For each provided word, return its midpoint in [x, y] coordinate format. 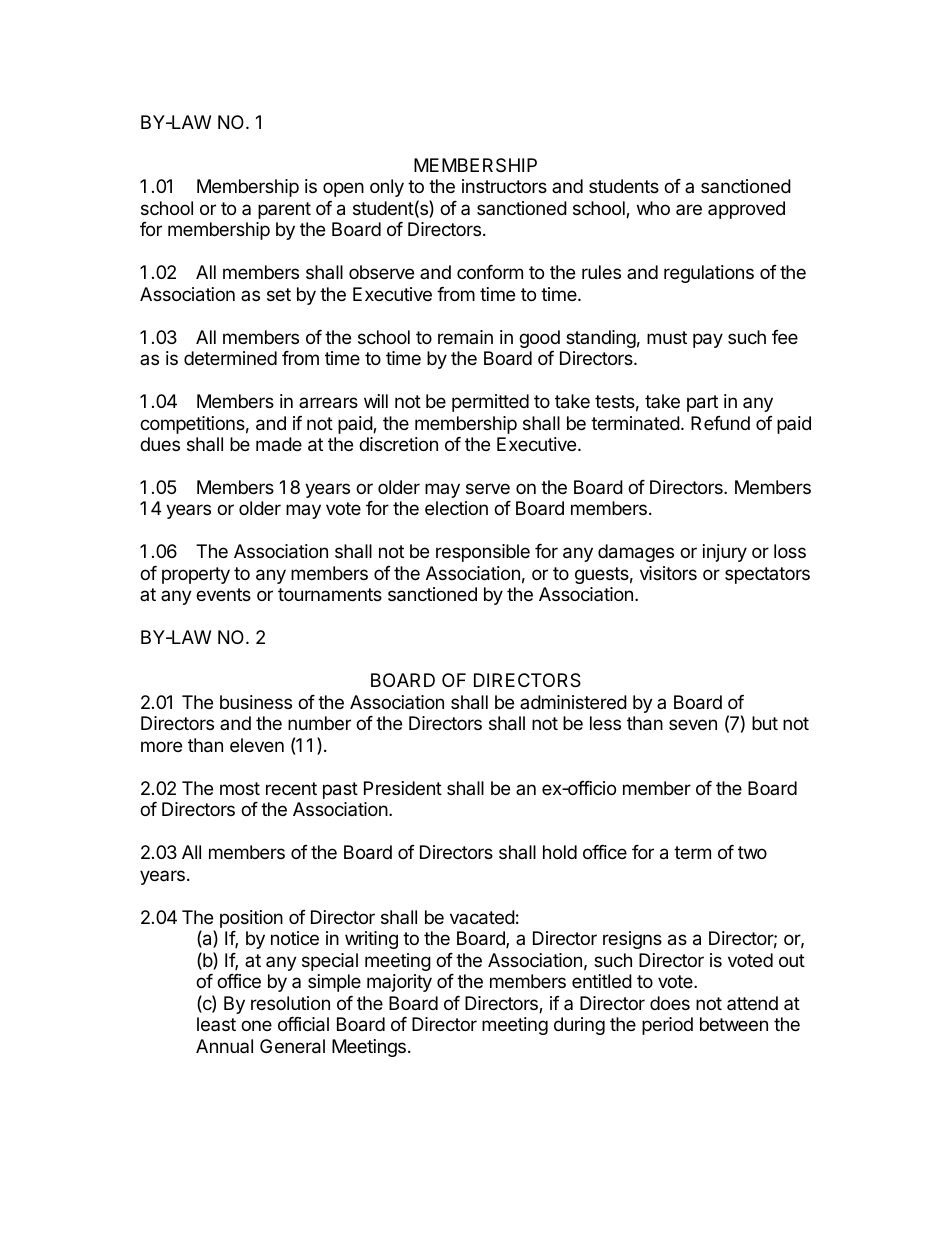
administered [573, 702]
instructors [504, 186]
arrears [328, 403]
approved [746, 210]
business [256, 702]
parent [284, 210]
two [752, 852]
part [702, 403]
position [251, 919]
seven [693, 724]
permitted [490, 403]
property [196, 575]
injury [725, 553]
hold [560, 852]
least [216, 1024]
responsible [483, 553]
